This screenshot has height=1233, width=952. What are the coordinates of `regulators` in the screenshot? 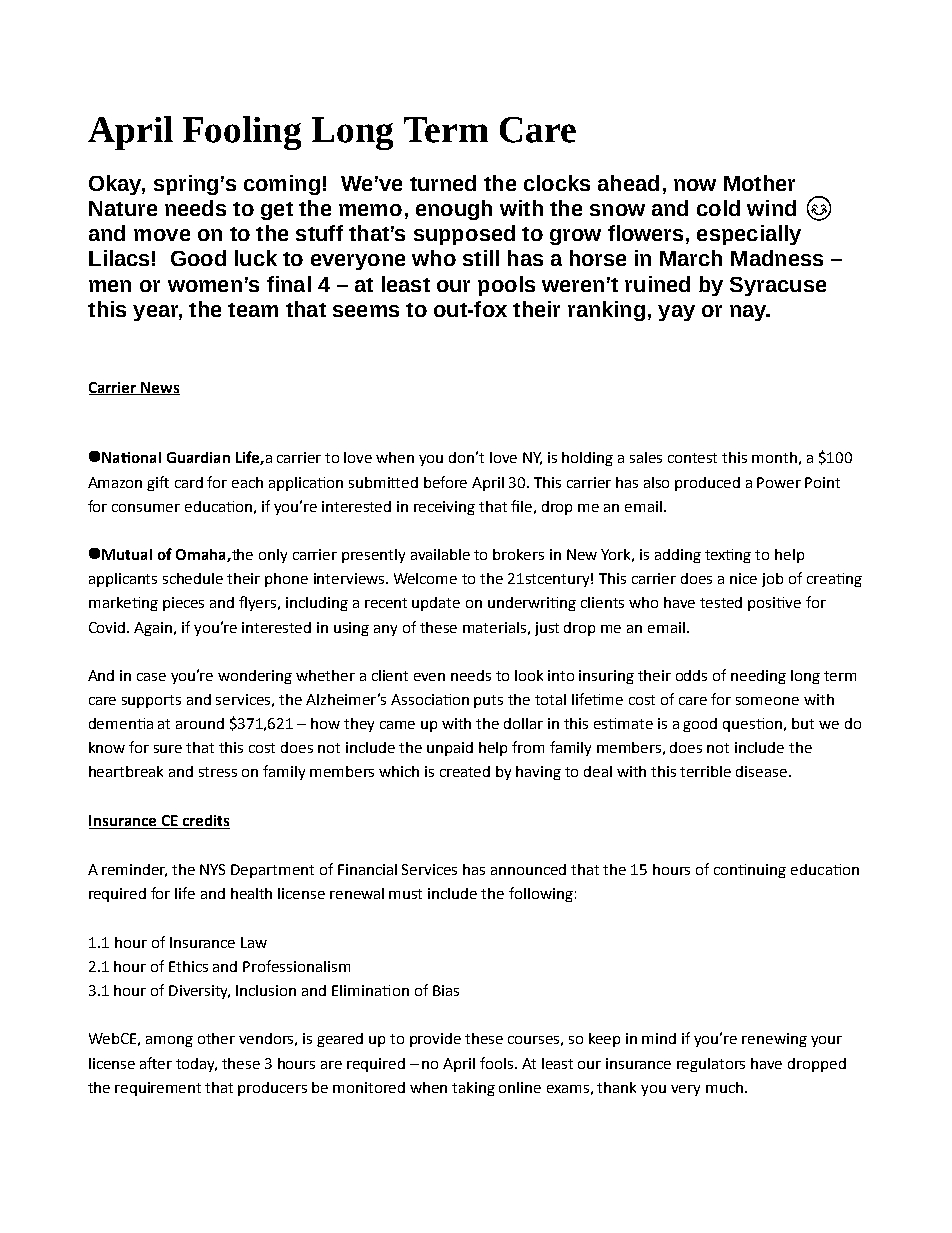 It's located at (711, 1065).
